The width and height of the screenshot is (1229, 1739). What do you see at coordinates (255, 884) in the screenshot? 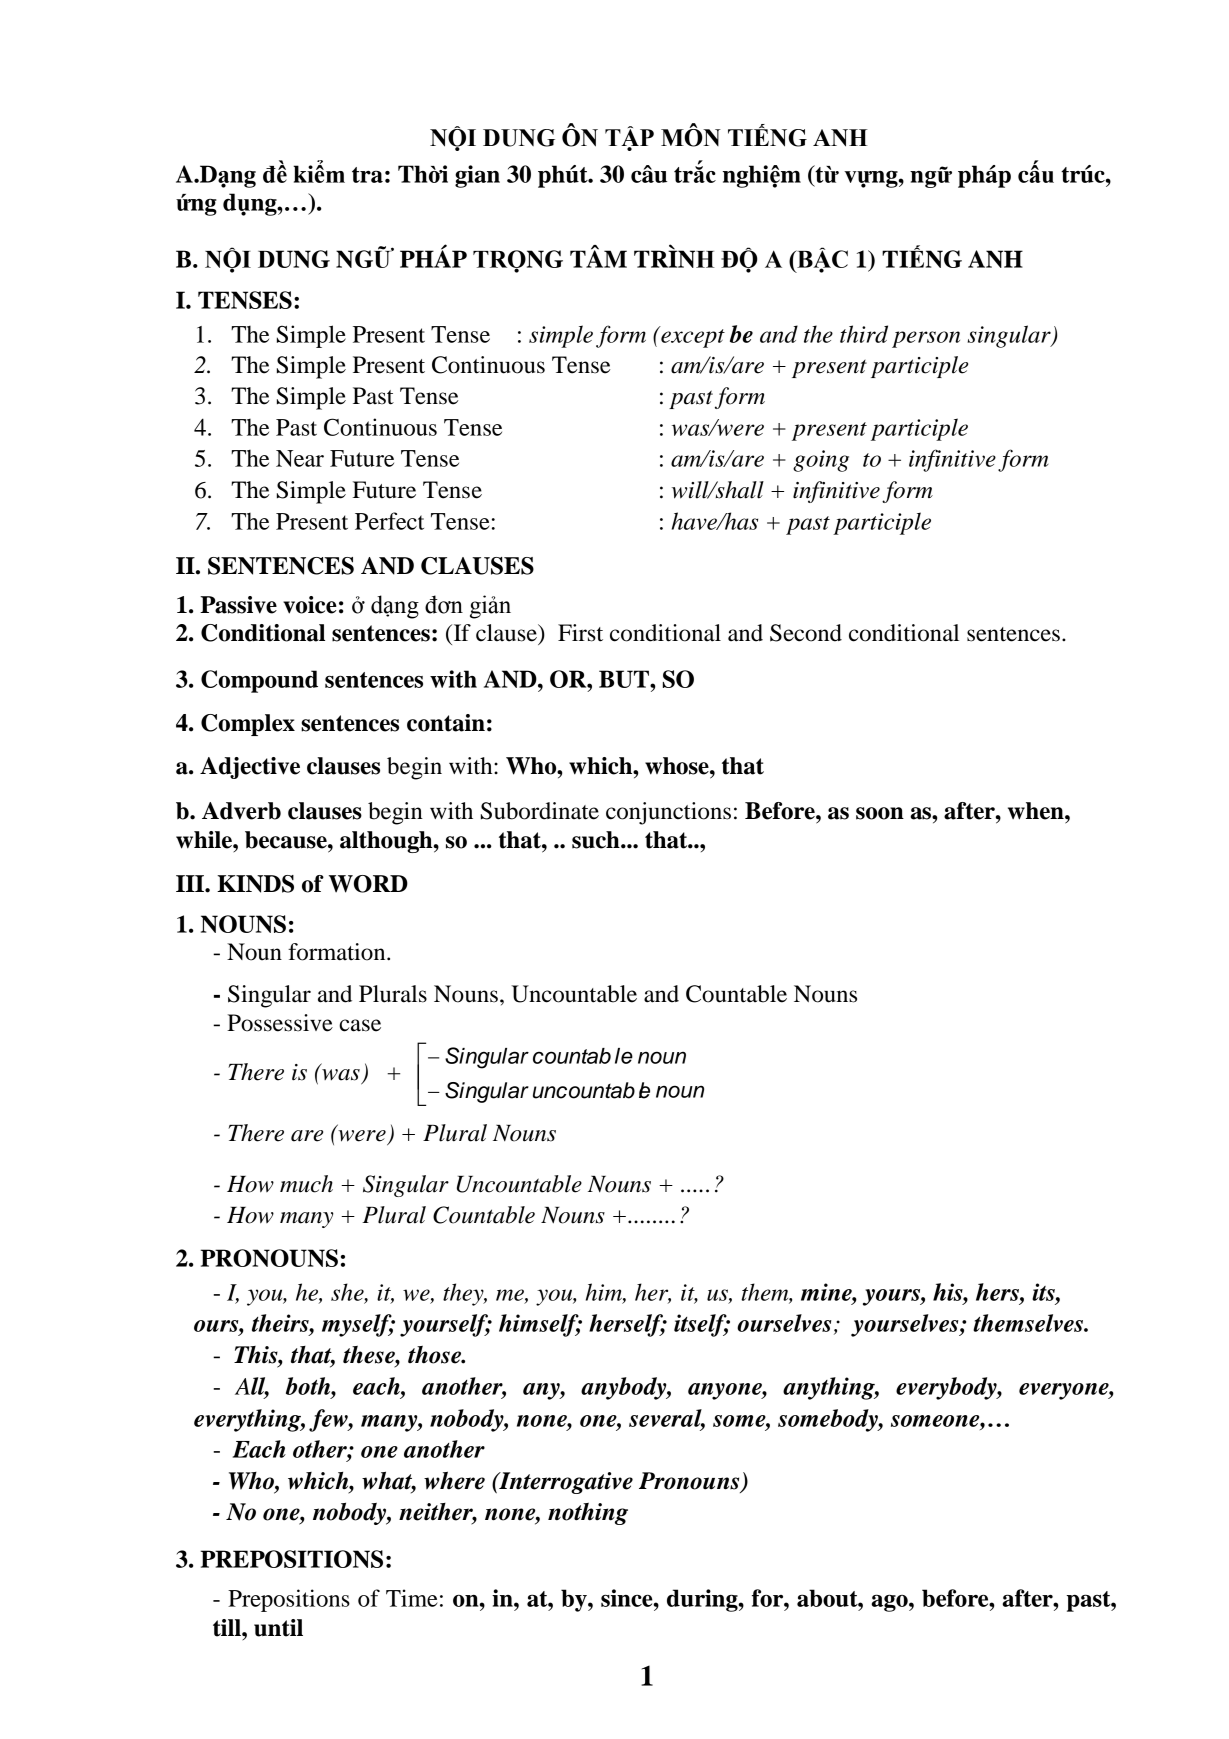
I see `KINDS` at bounding box center [255, 884].
